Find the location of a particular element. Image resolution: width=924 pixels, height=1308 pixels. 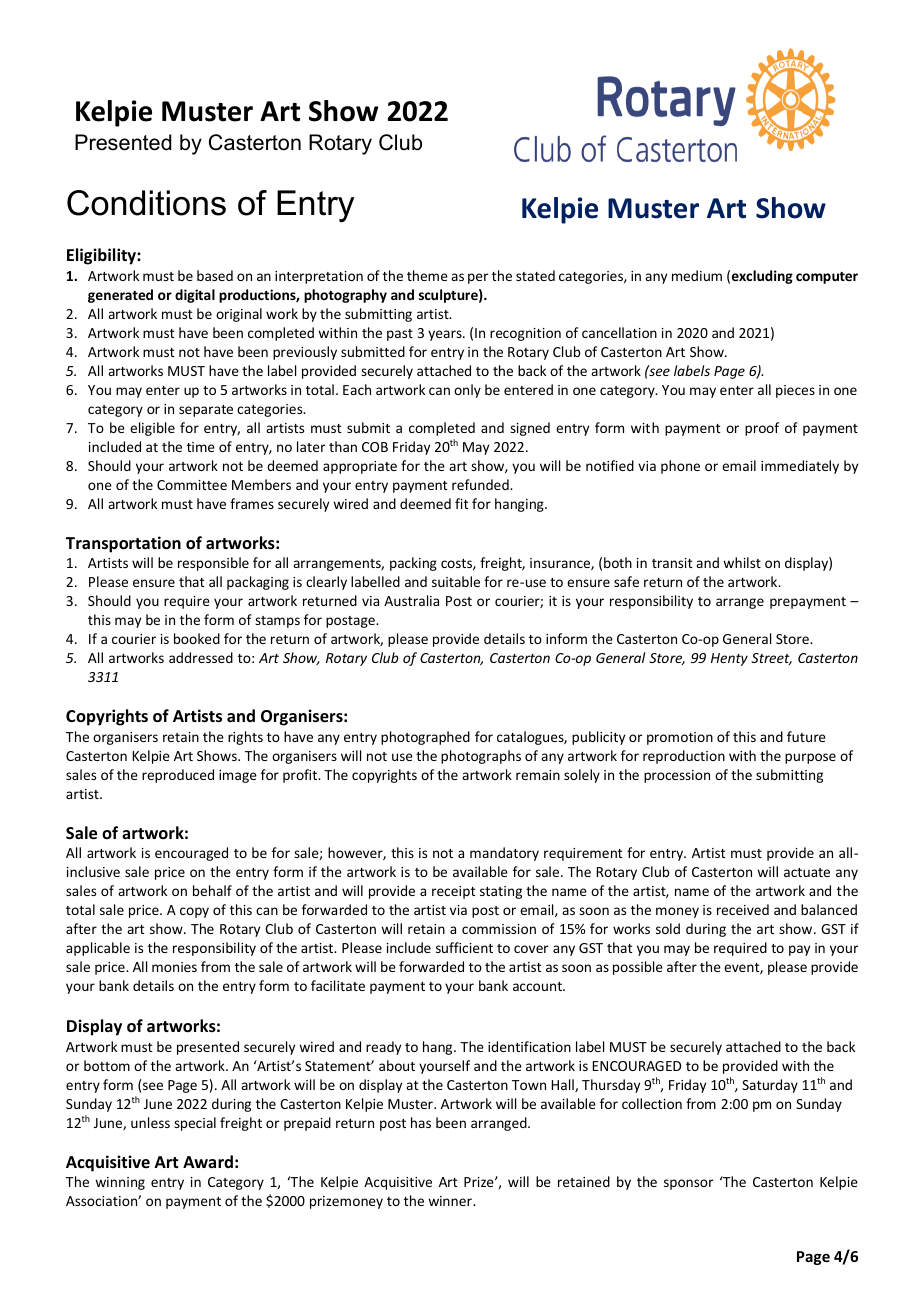

medium is located at coordinates (697, 275).
